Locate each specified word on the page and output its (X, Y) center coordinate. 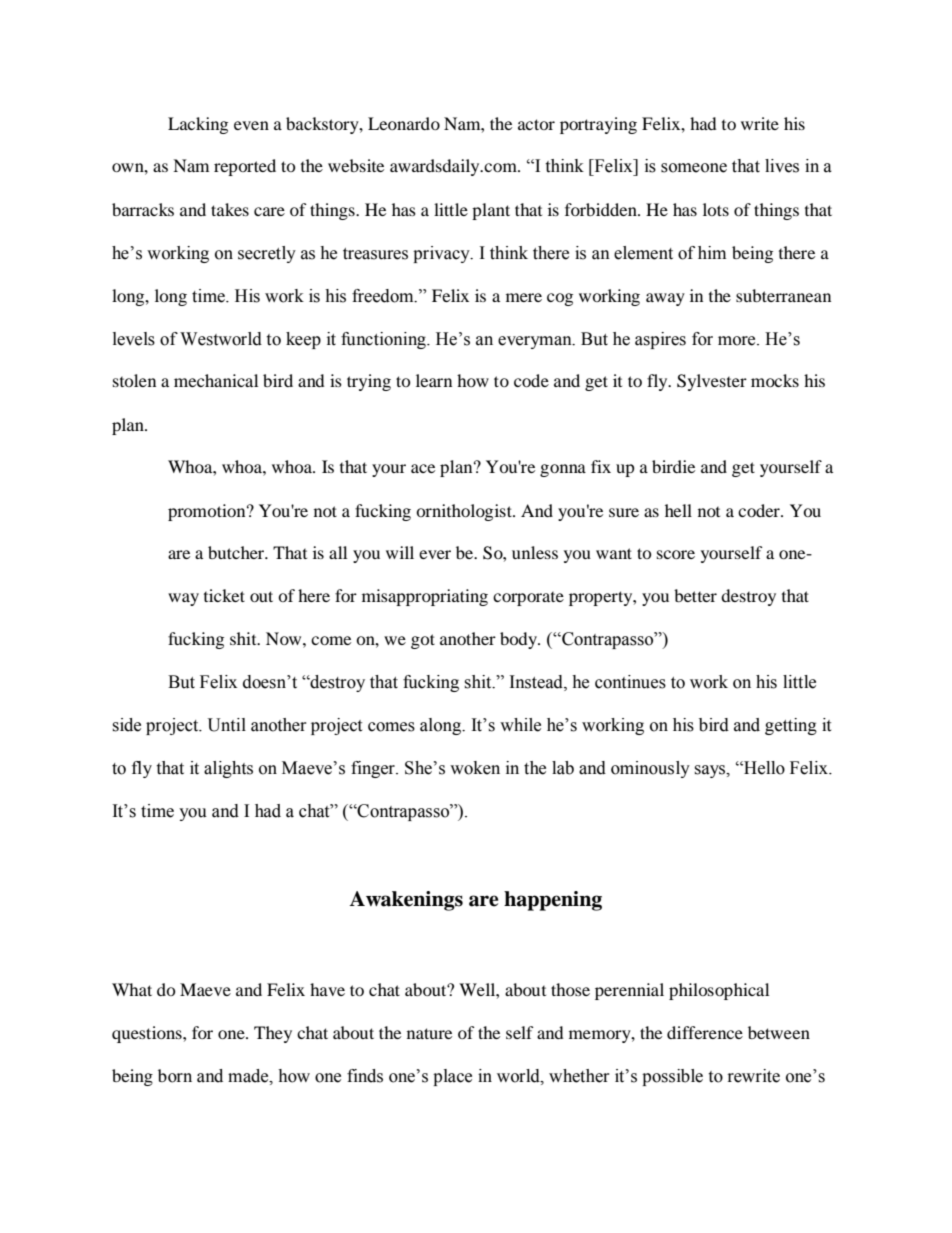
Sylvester (712, 382)
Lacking (198, 125)
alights (228, 769)
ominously (650, 769)
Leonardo (404, 123)
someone (694, 168)
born (175, 1076)
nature (429, 1033)
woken (475, 768)
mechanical (216, 380)
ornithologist (465, 512)
